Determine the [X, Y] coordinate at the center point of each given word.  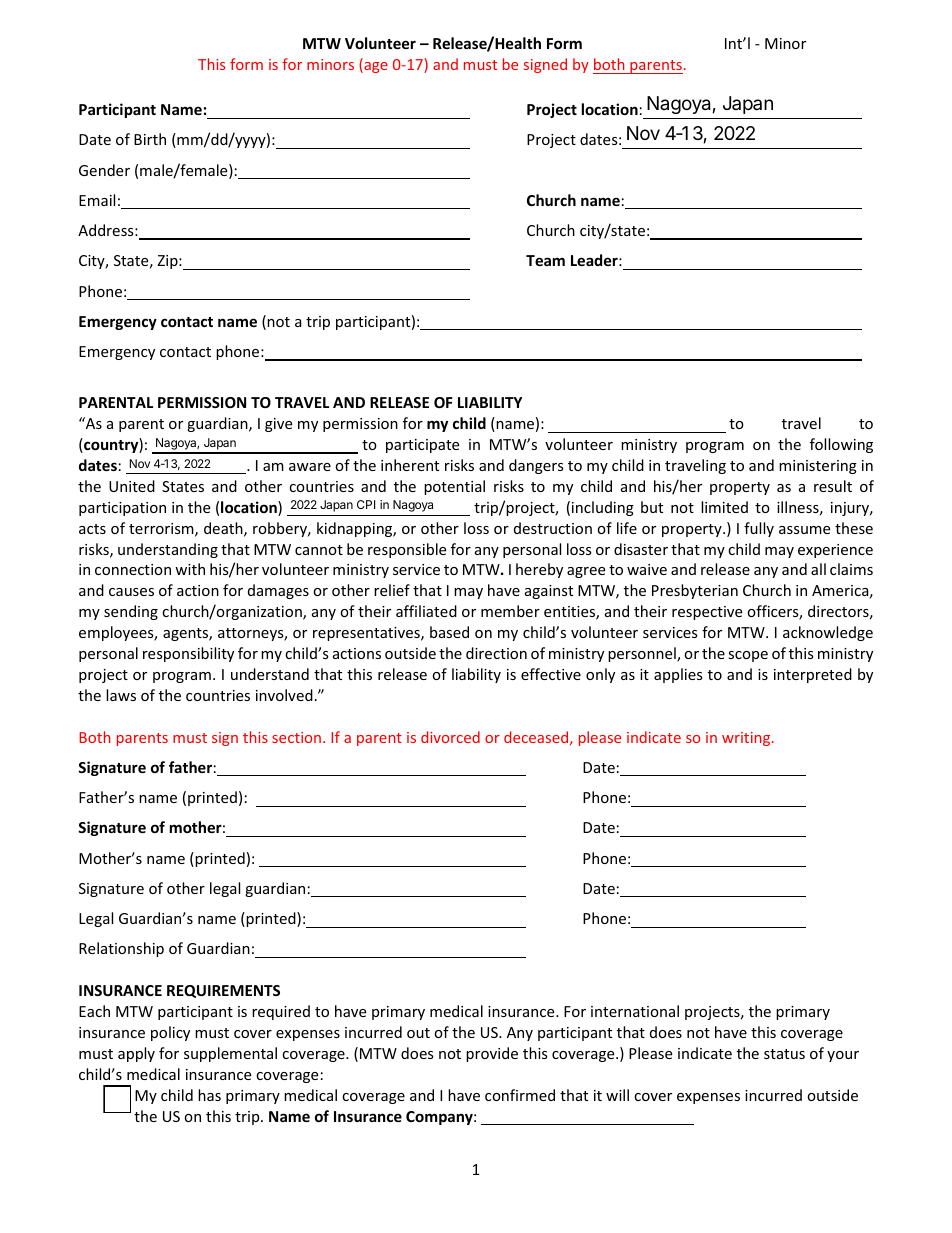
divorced [450, 737]
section [296, 737]
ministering [818, 467]
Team [545, 260]
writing [747, 739]
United [132, 486]
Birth [150, 139]
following [841, 445]
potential [454, 487]
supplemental [230, 1054]
